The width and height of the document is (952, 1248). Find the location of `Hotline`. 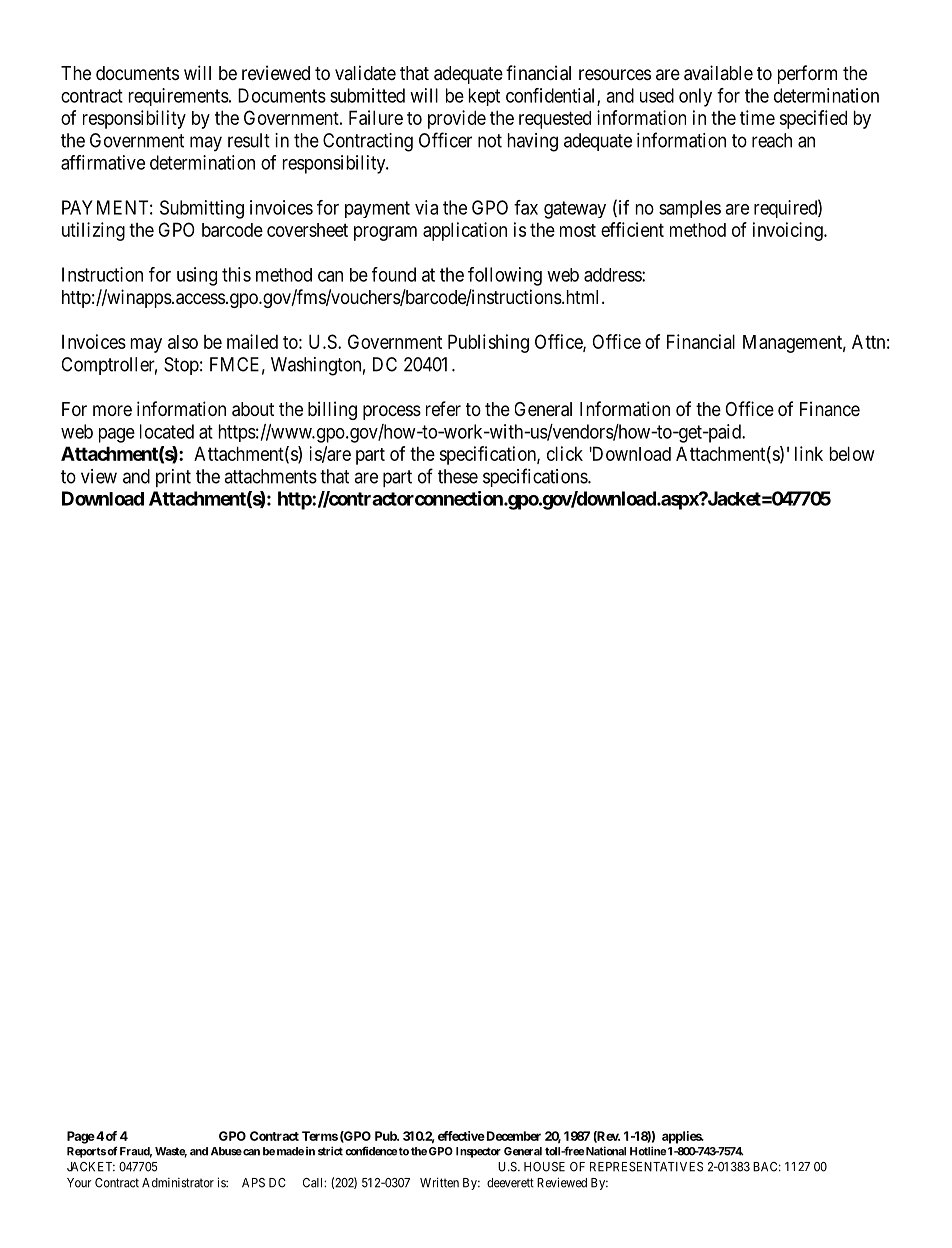

Hotline is located at coordinates (648, 1151).
